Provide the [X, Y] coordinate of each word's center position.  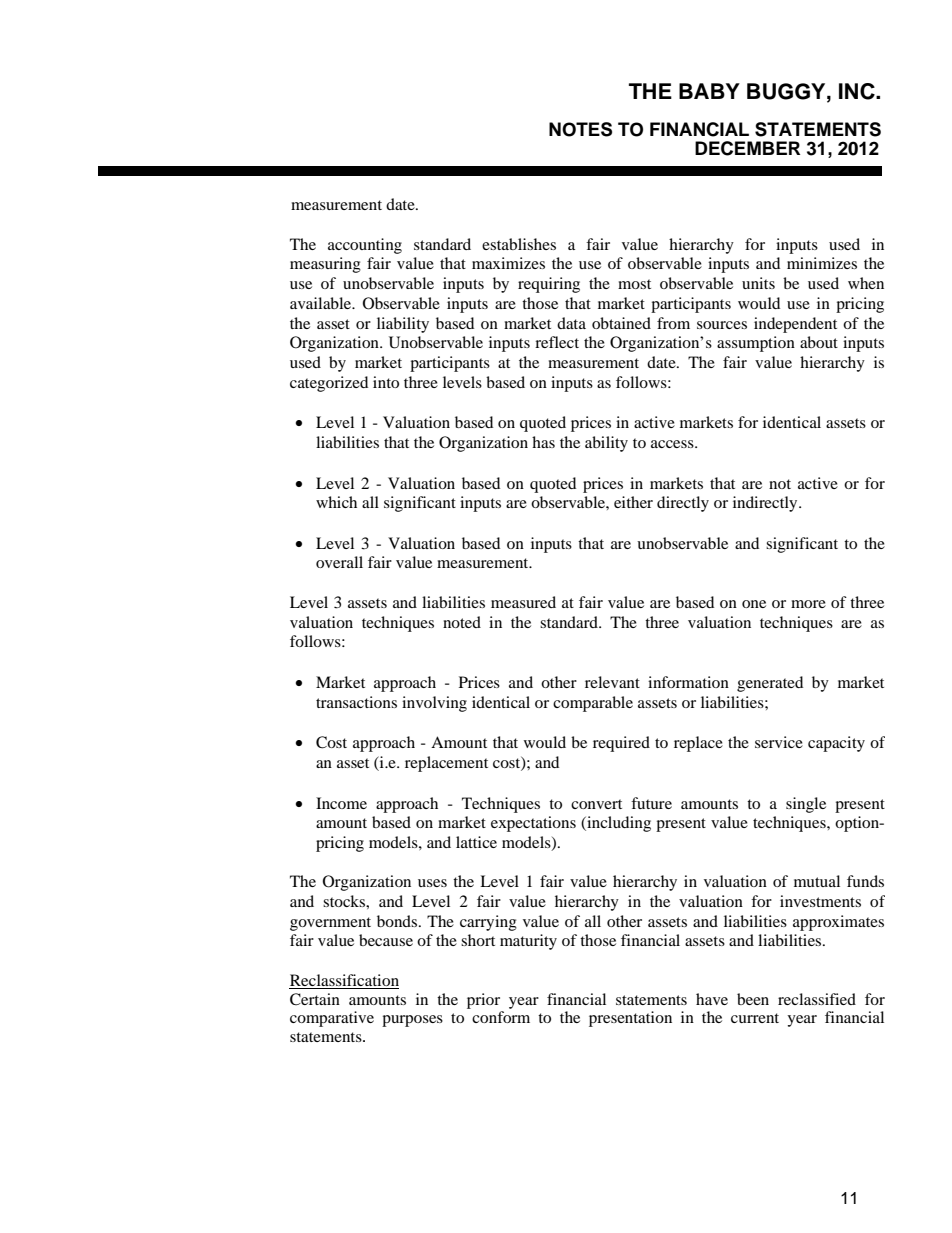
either [633, 502]
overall [339, 562]
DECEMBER [747, 148]
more [808, 604]
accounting [365, 246]
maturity [528, 942]
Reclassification [344, 980]
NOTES [580, 129]
